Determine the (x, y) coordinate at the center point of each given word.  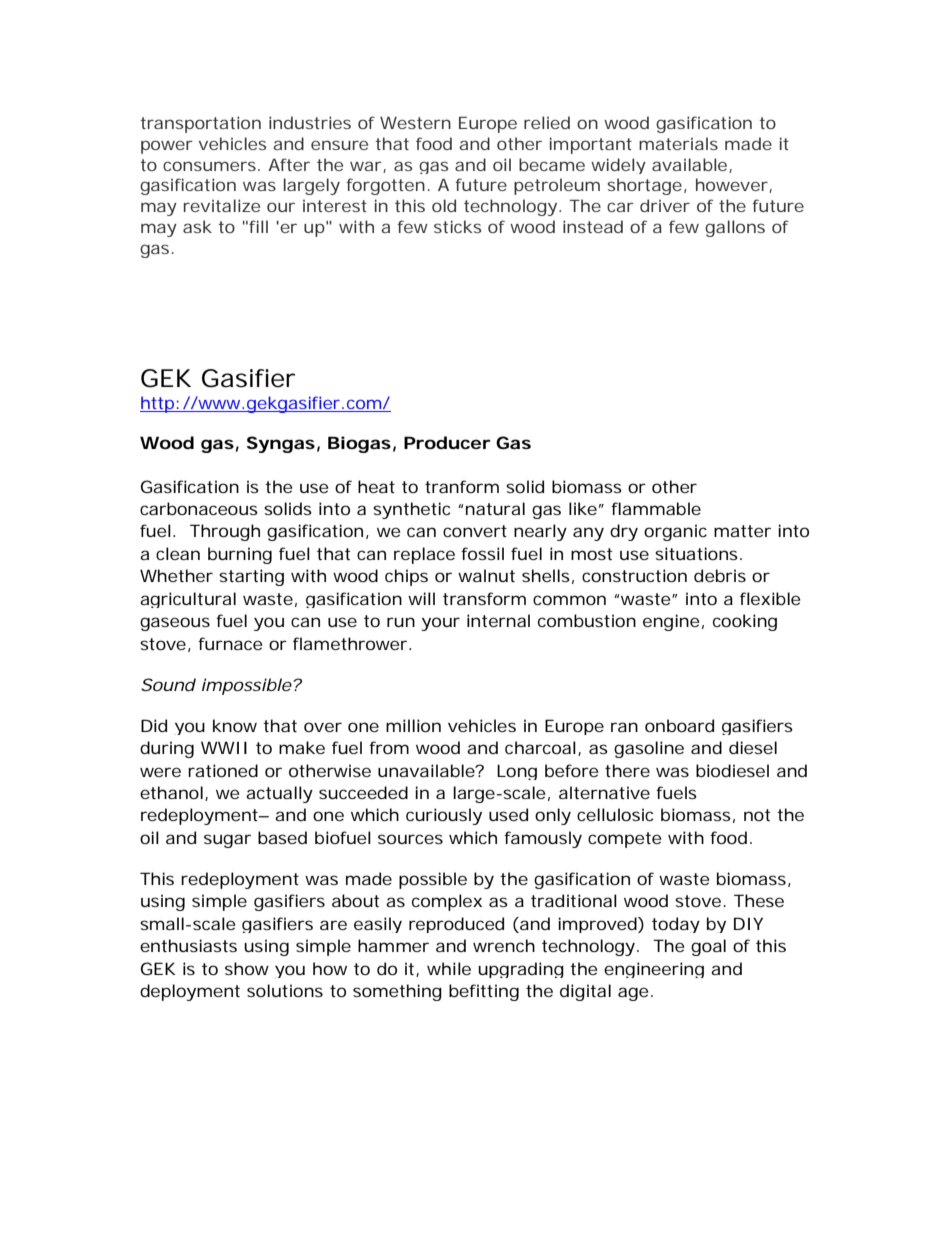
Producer (447, 442)
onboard (679, 725)
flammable (656, 508)
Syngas (281, 444)
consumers (209, 166)
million (413, 725)
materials (678, 143)
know (235, 725)
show (247, 968)
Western (415, 123)
